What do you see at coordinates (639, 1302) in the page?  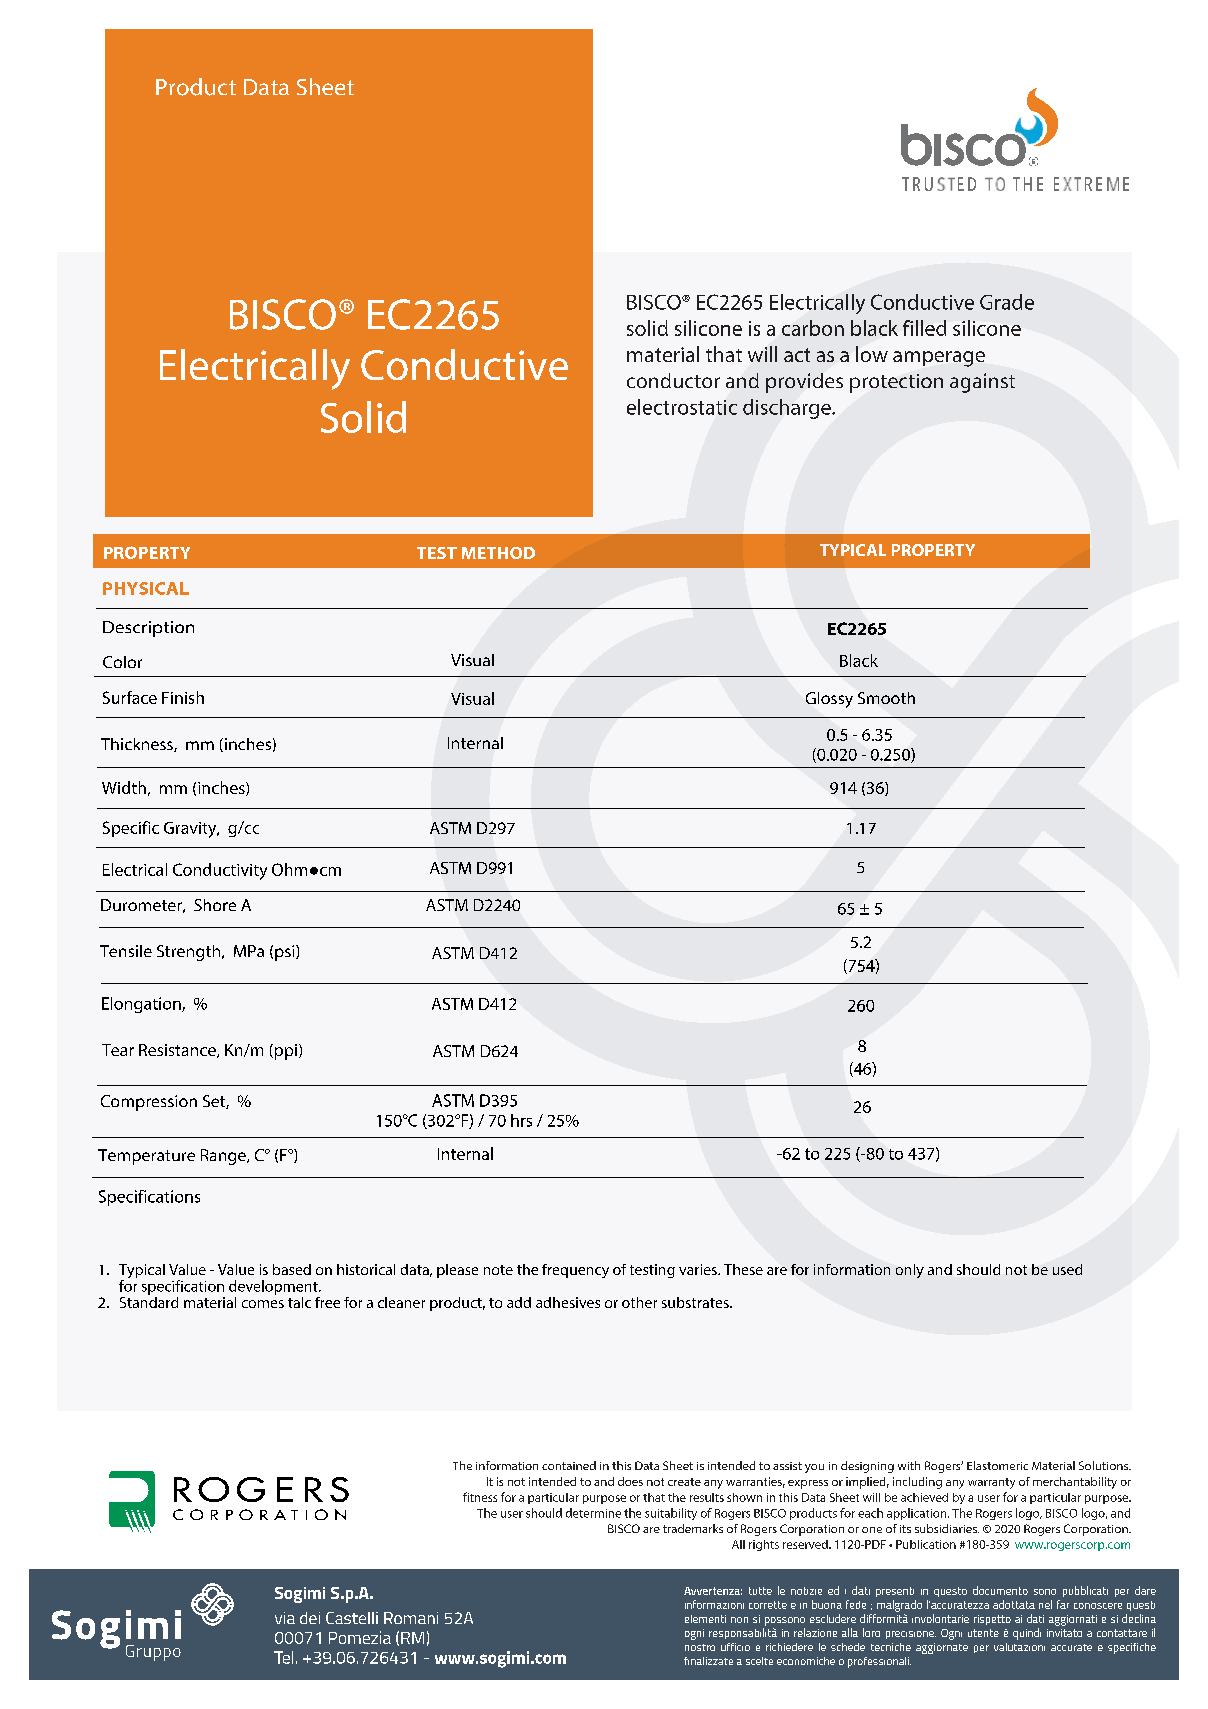 I see `other` at bounding box center [639, 1302].
